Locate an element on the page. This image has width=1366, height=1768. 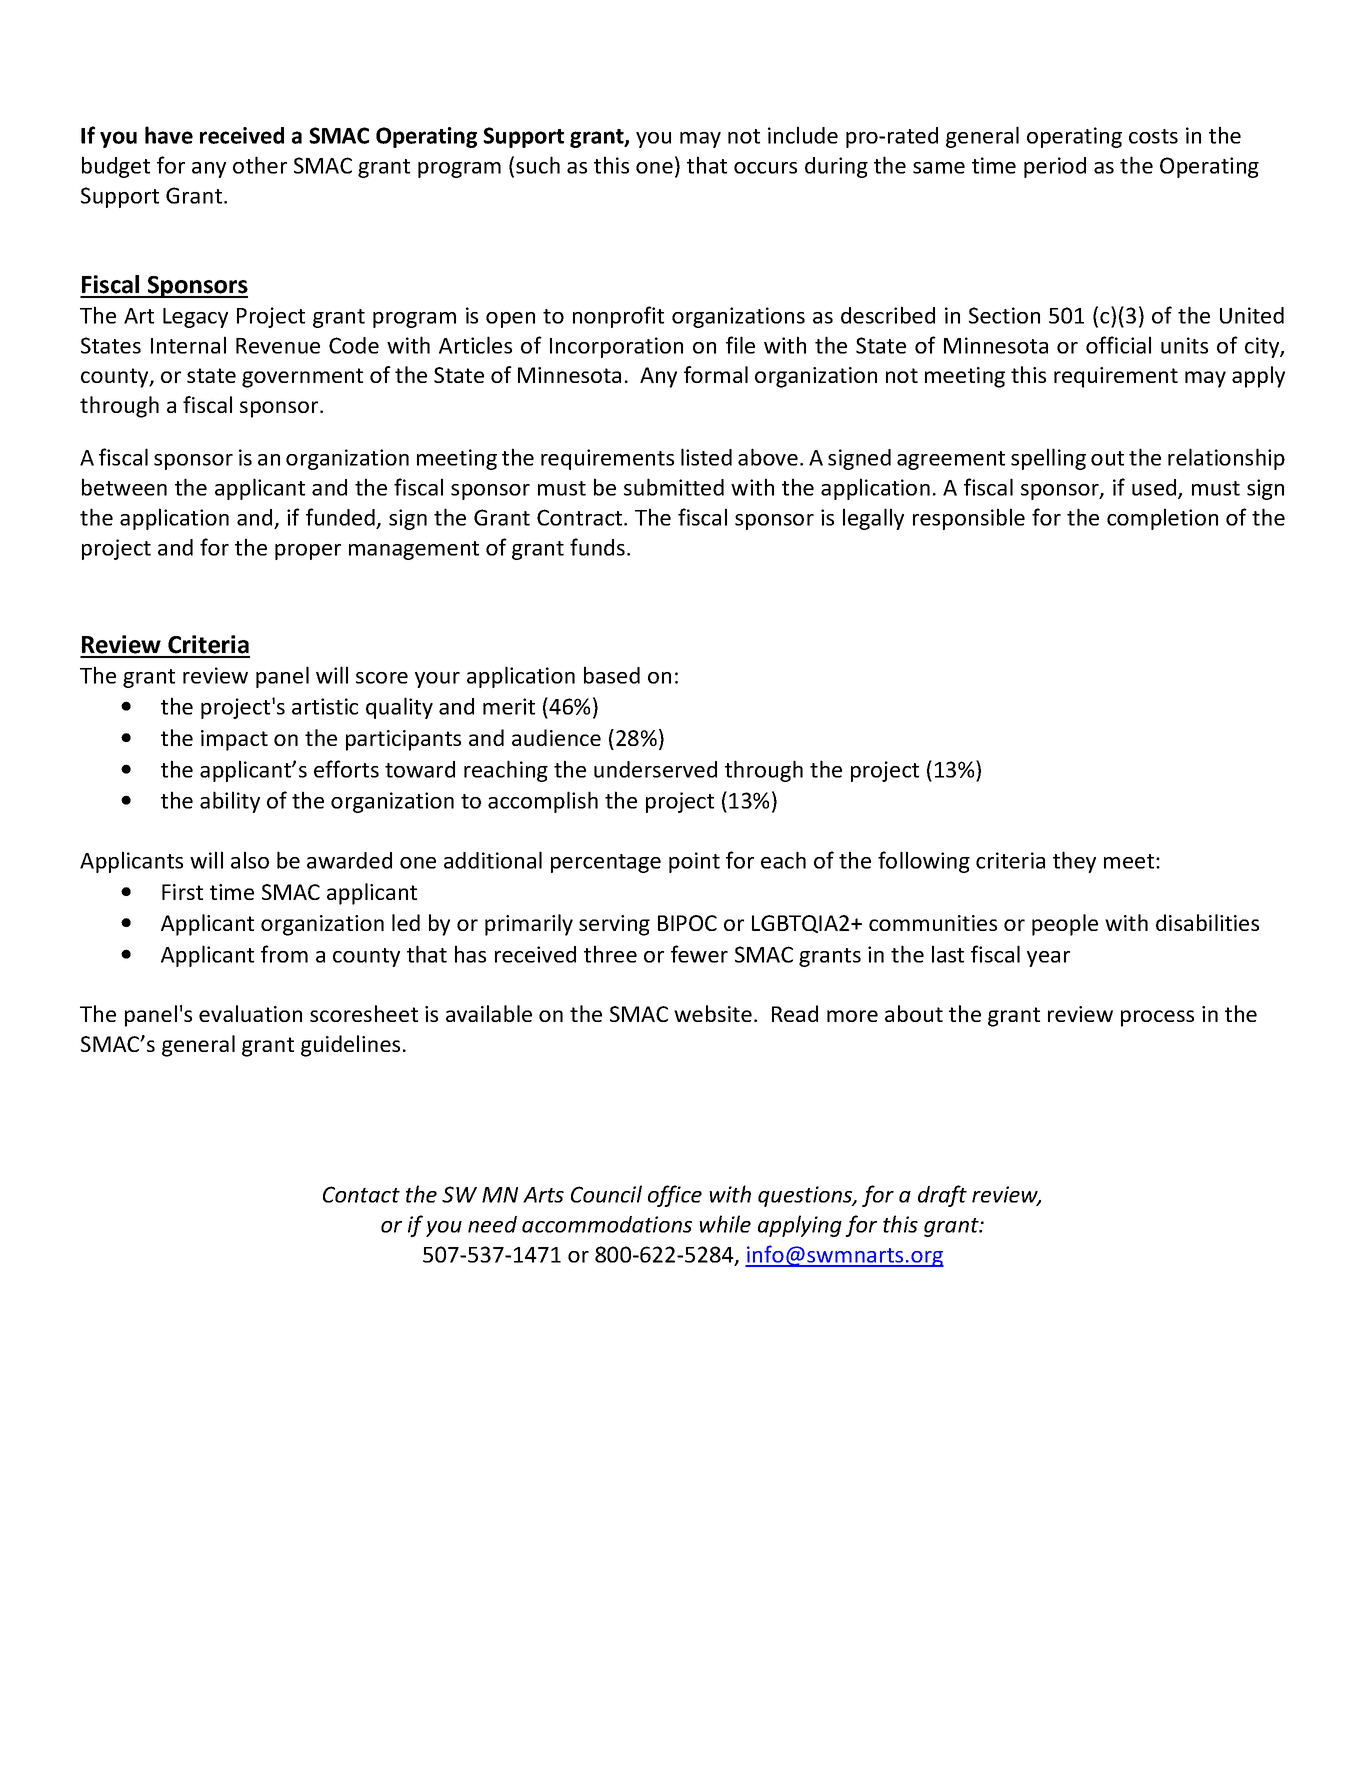
Contact is located at coordinates (361, 1194).
